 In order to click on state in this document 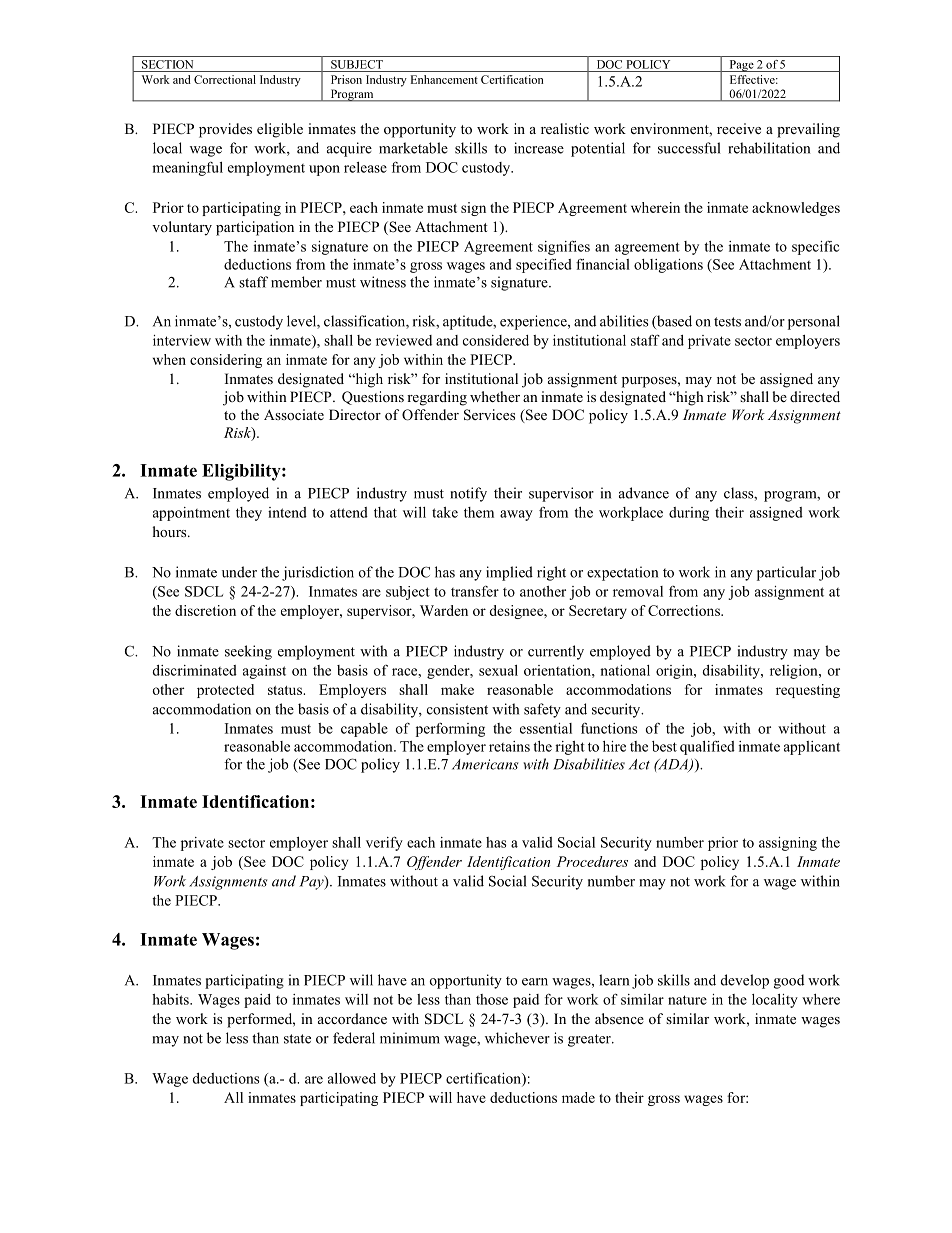, I will do `click(297, 1039)`.
